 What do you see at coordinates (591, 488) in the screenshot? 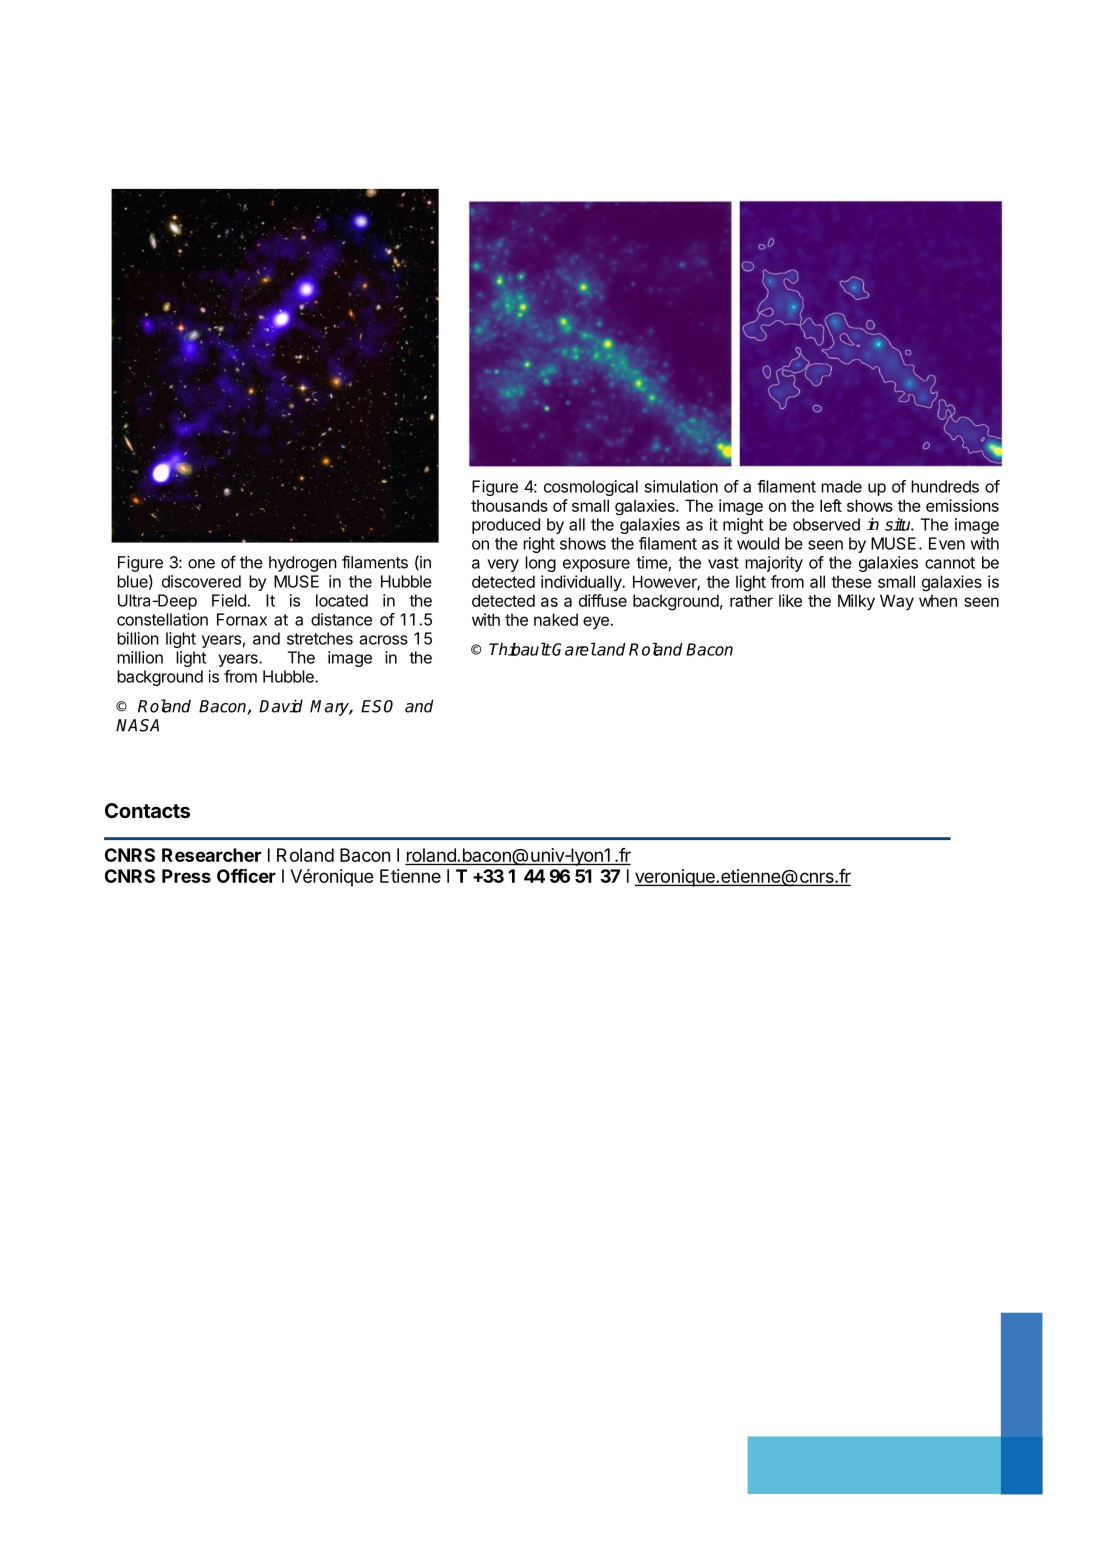
I see `cosmological` at bounding box center [591, 488].
